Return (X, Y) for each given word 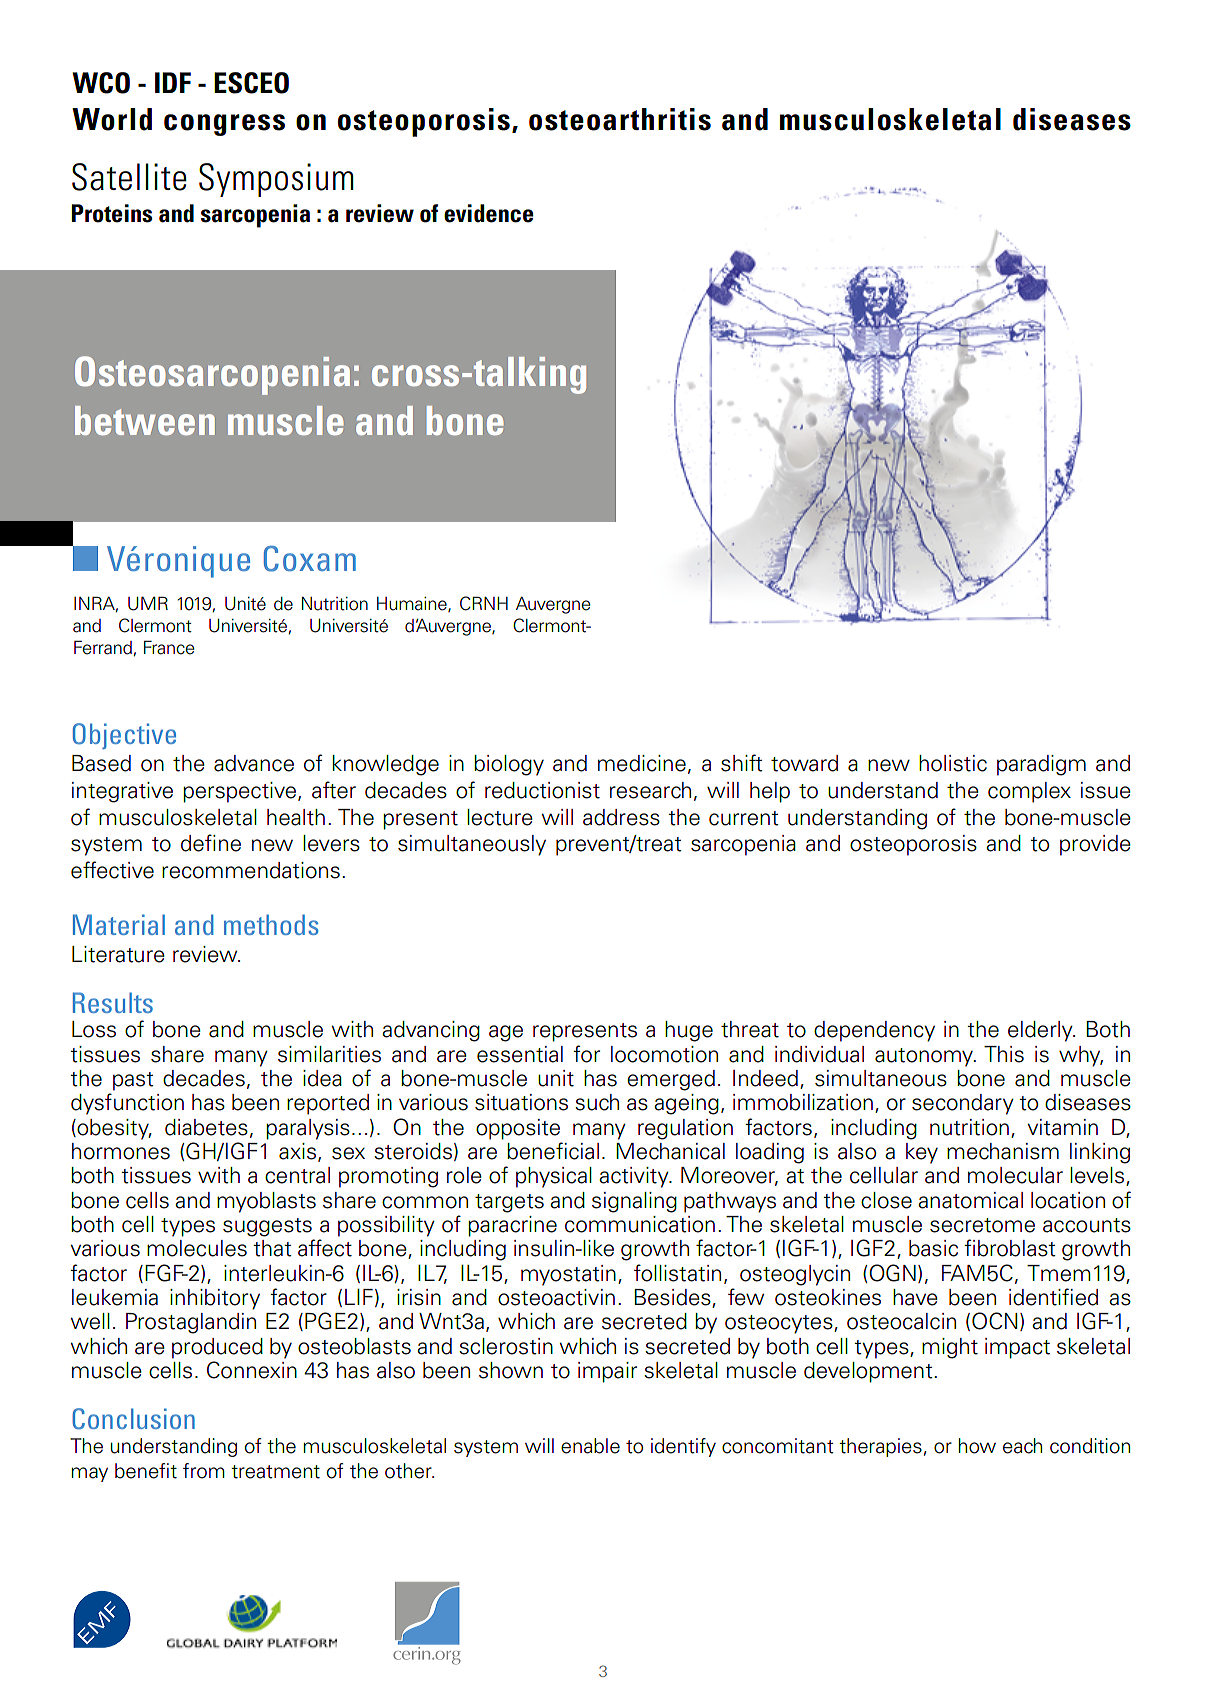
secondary (963, 1104)
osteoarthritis (620, 119)
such (597, 1102)
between (145, 420)
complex (1029, 792)
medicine (642, 763)
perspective (241, 792)
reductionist (542, 790)
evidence (489, 213)
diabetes (206, 1127)
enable (590, 1446)
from (204, 1471)
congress (224, 125)
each (1022, 1446)
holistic (953, 763)
